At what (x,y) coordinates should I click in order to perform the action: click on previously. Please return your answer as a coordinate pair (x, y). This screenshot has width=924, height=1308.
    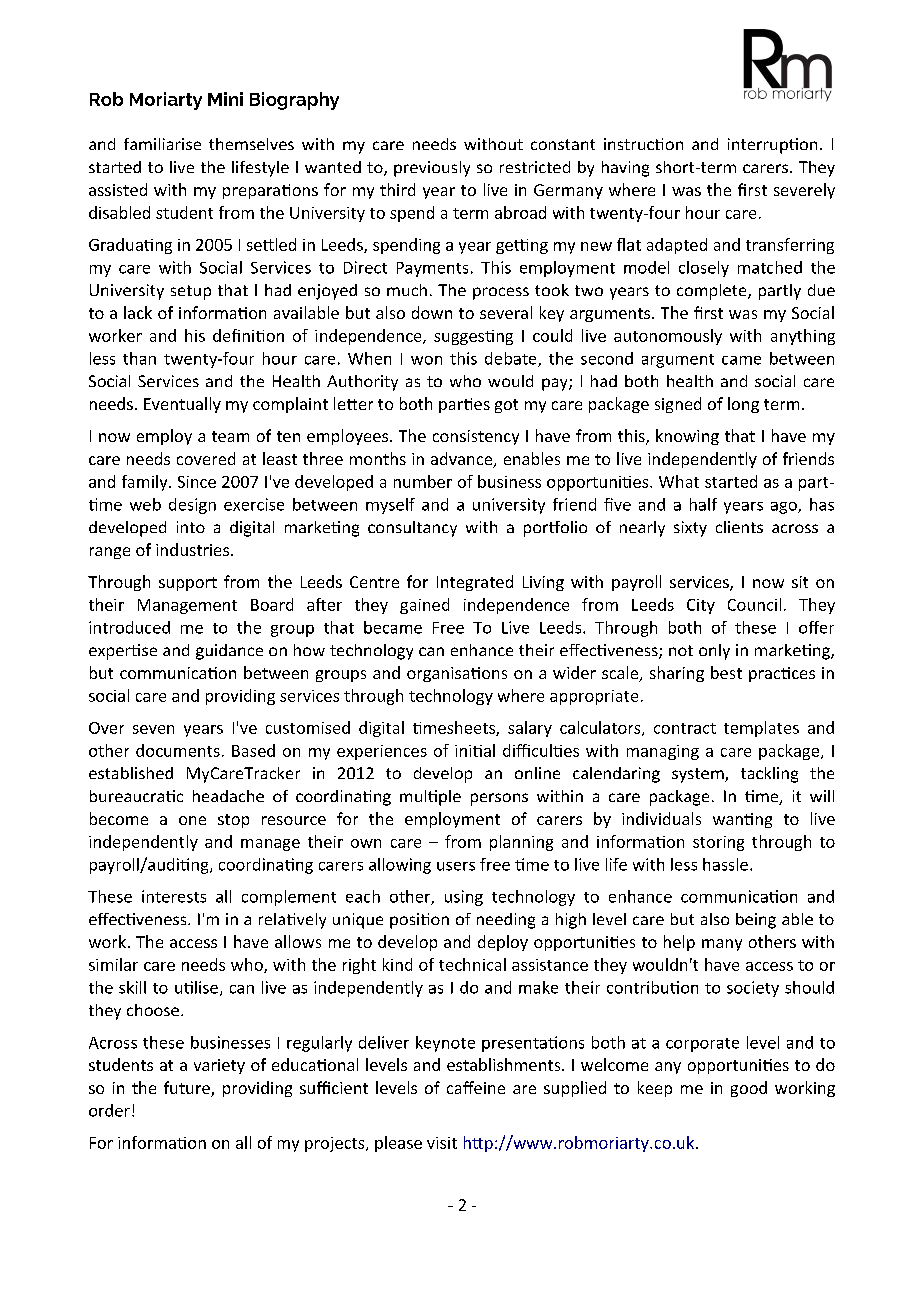
    Looking at the image, I should click on (432, 169).
